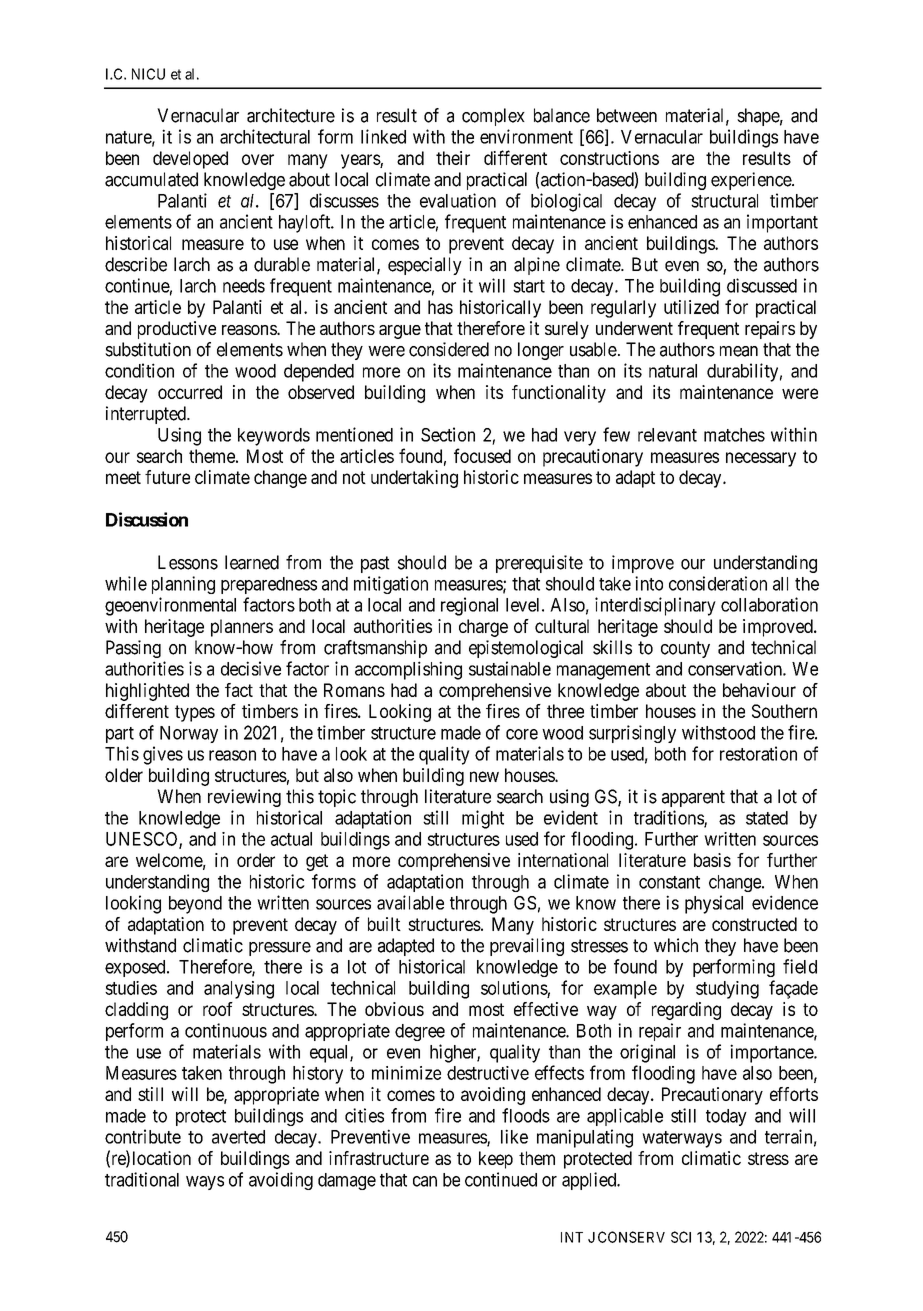 This screenshot has width=923, height=1311. What do you see at coordinates (496, 1160) in the screenshot?
I see `keep` at bounding box center [496, 1160].
